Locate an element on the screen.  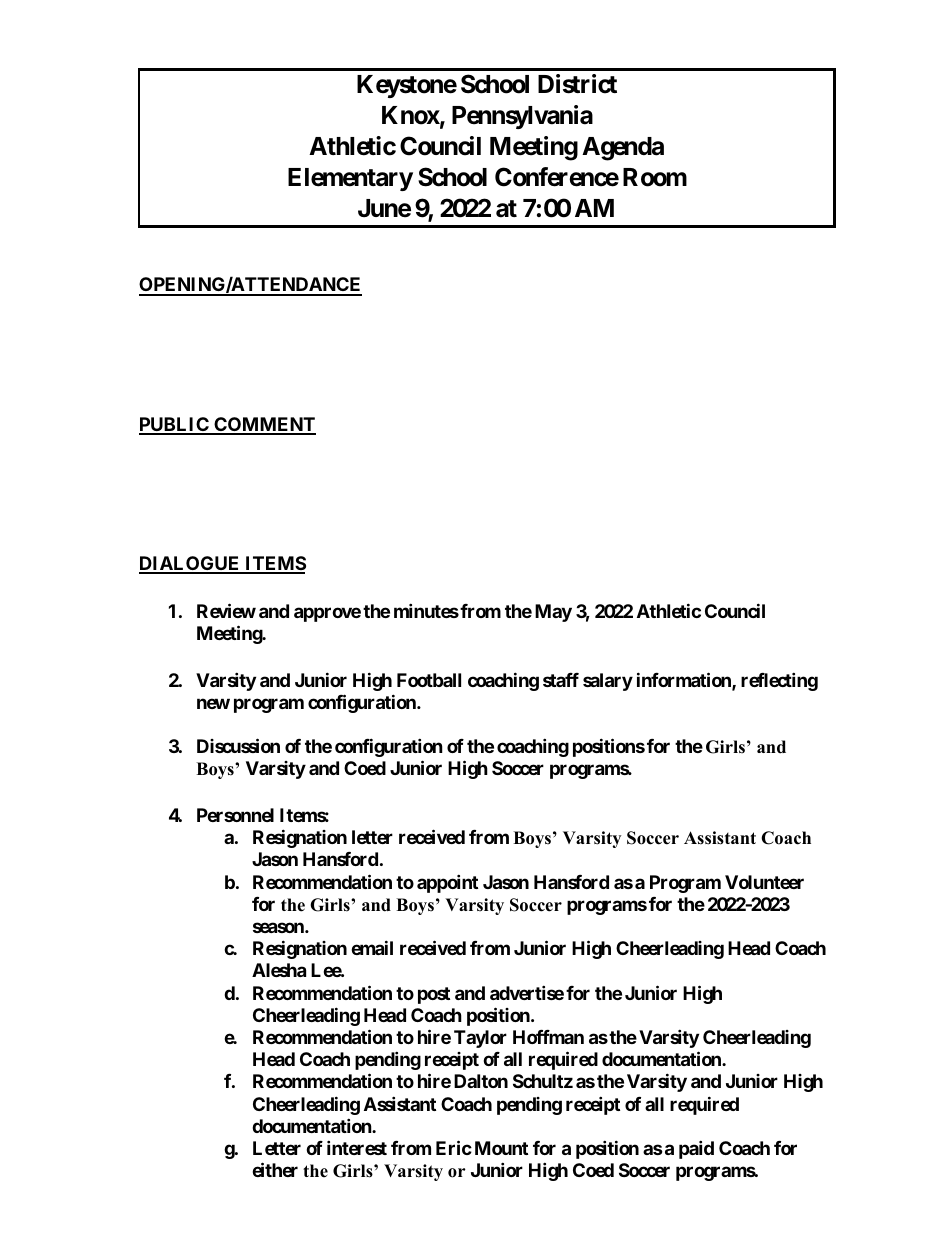
Review is located at coordinates (226, 610).
